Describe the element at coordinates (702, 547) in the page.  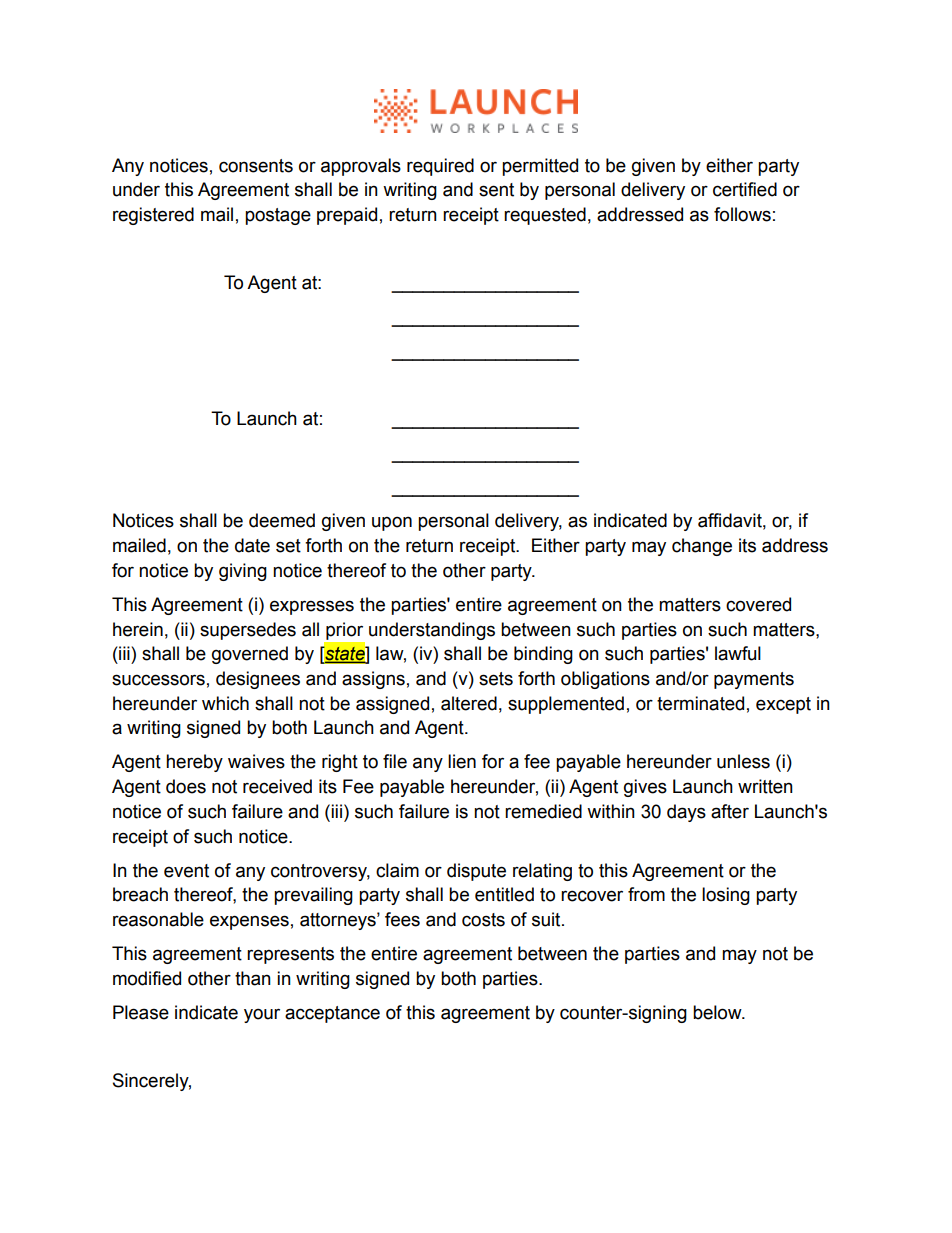
I see `change` at that location.
